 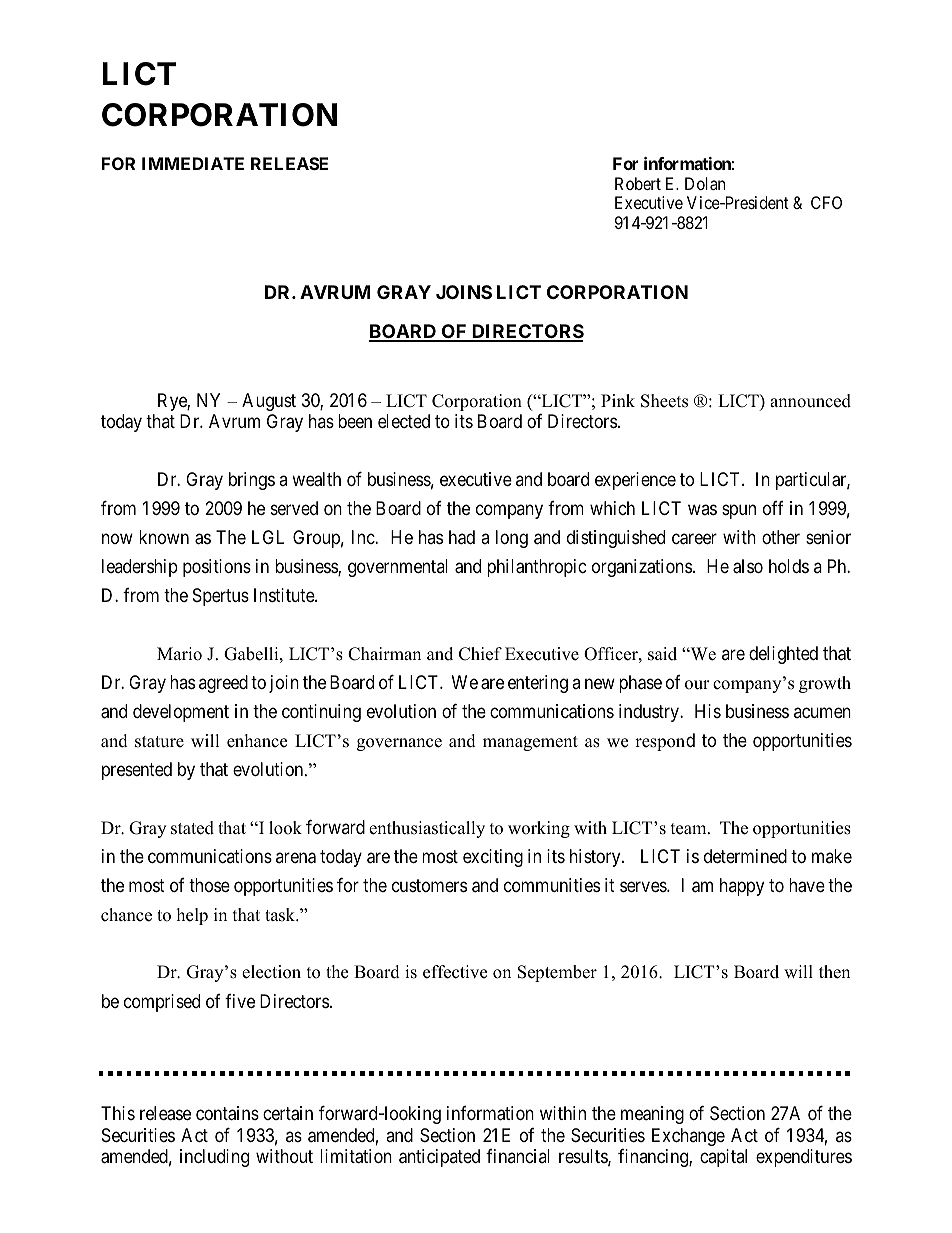 What do you see at coordinates (439, 1158) in the screenshot?
I see `anticipated` at bounding box center [439, 1158].
